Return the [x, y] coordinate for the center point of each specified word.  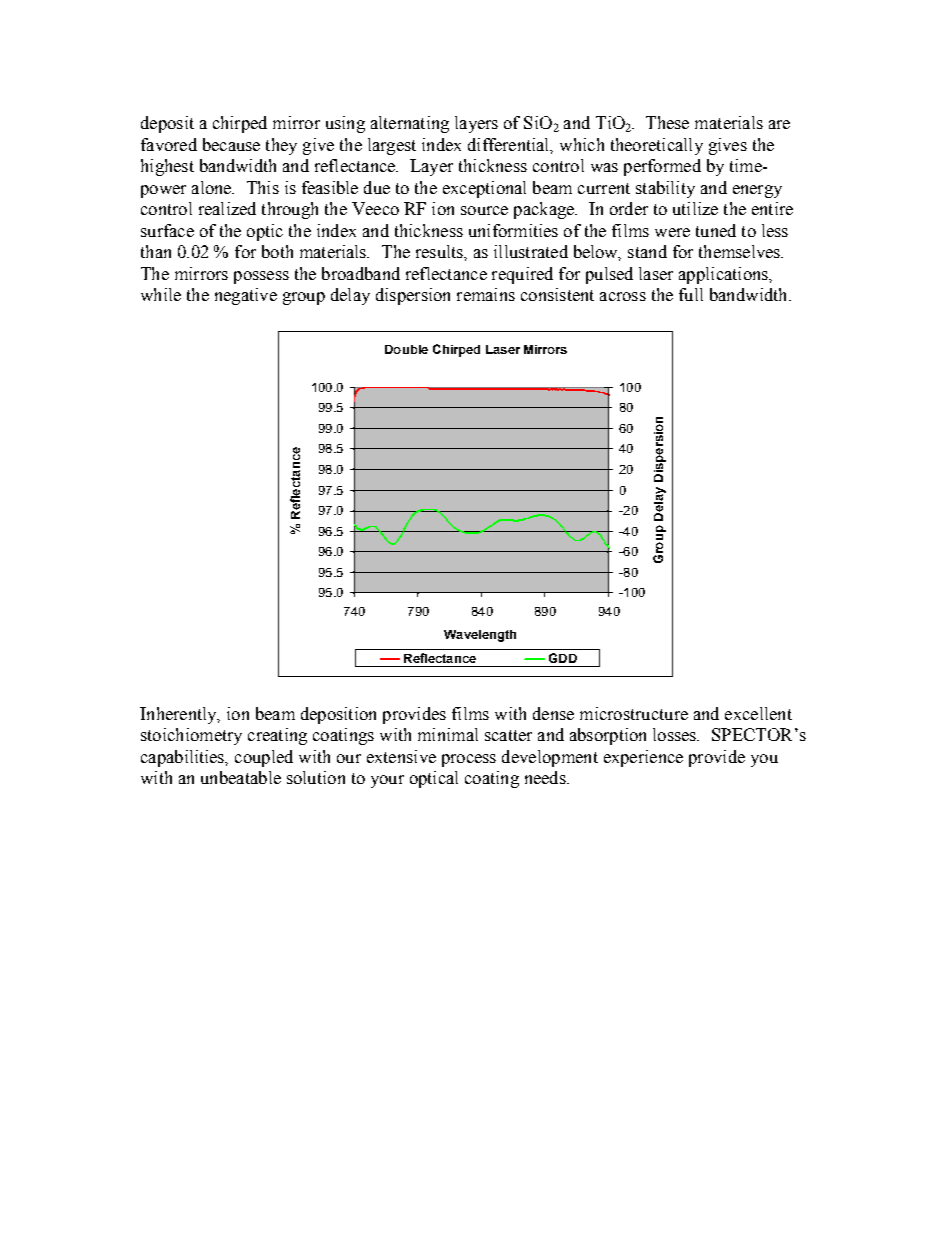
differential [510, 145]
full [691, 294]
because [231, 144]
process [469, 760]
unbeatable [241, 777]
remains [486, 294]
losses [676, 734]
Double [406, 349]
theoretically [657, 146]
